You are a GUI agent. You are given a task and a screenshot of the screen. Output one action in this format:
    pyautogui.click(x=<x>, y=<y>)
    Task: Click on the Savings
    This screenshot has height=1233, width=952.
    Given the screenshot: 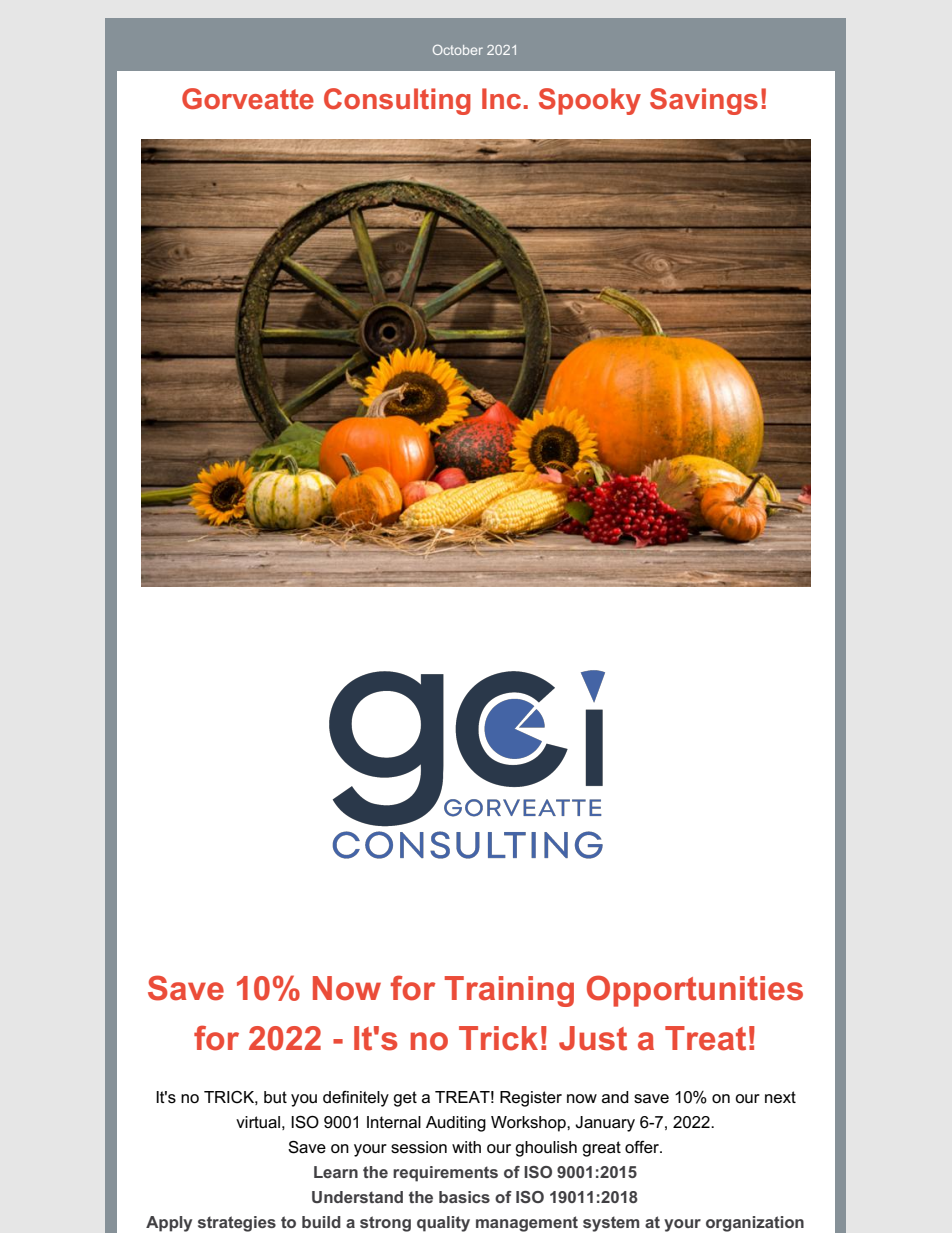 What is the action you would take?
    pyautogui.click(x=704, y=101)
